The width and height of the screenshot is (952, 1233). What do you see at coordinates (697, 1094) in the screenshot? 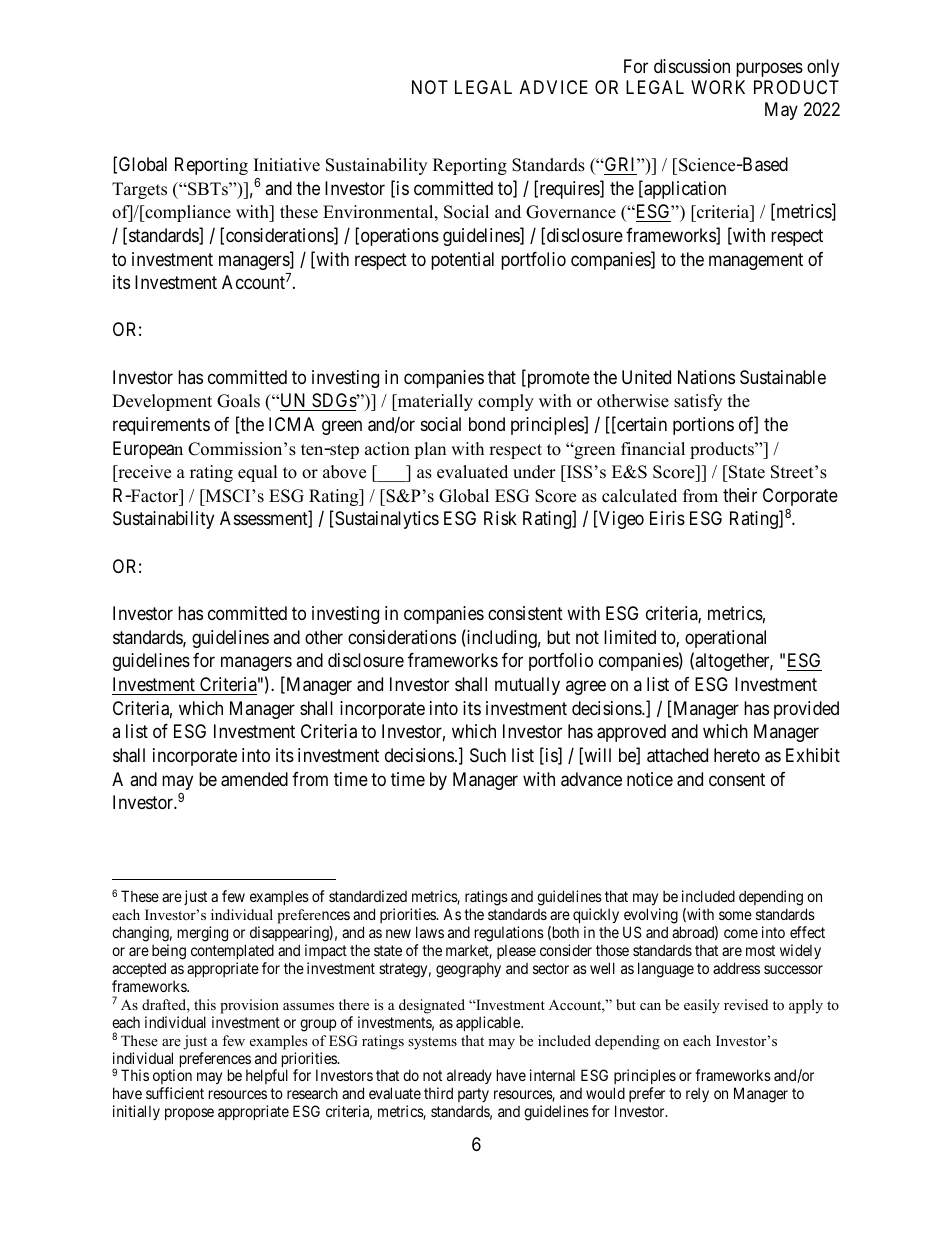
I see `rely` at bounding box center [697, 1094].
